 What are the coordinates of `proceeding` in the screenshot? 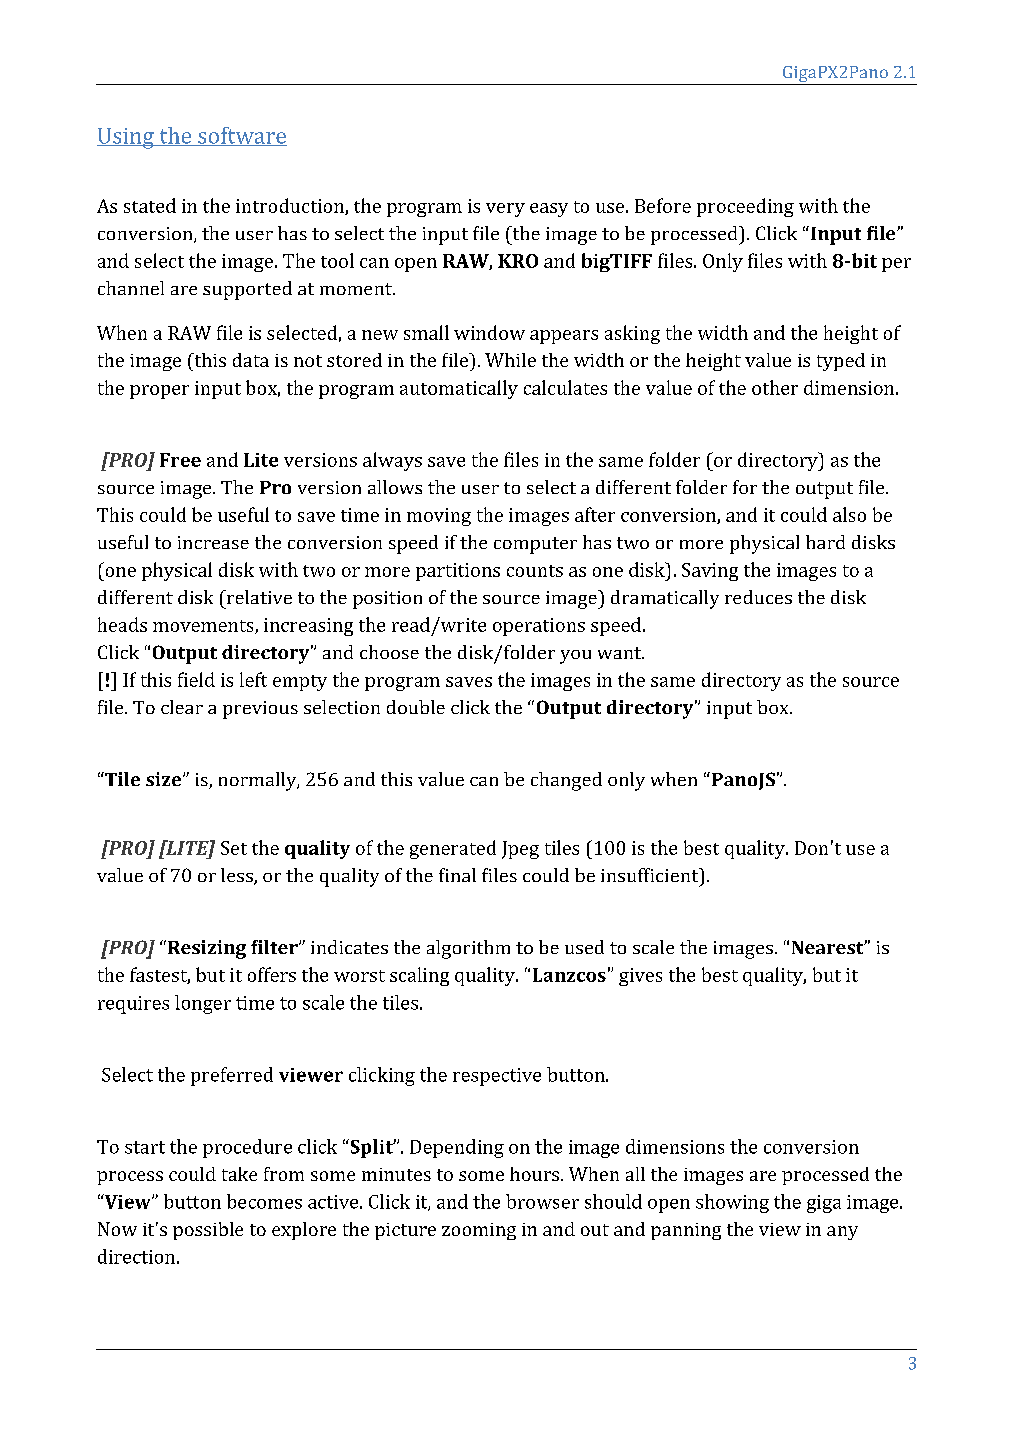 It's located at (745, 207).
